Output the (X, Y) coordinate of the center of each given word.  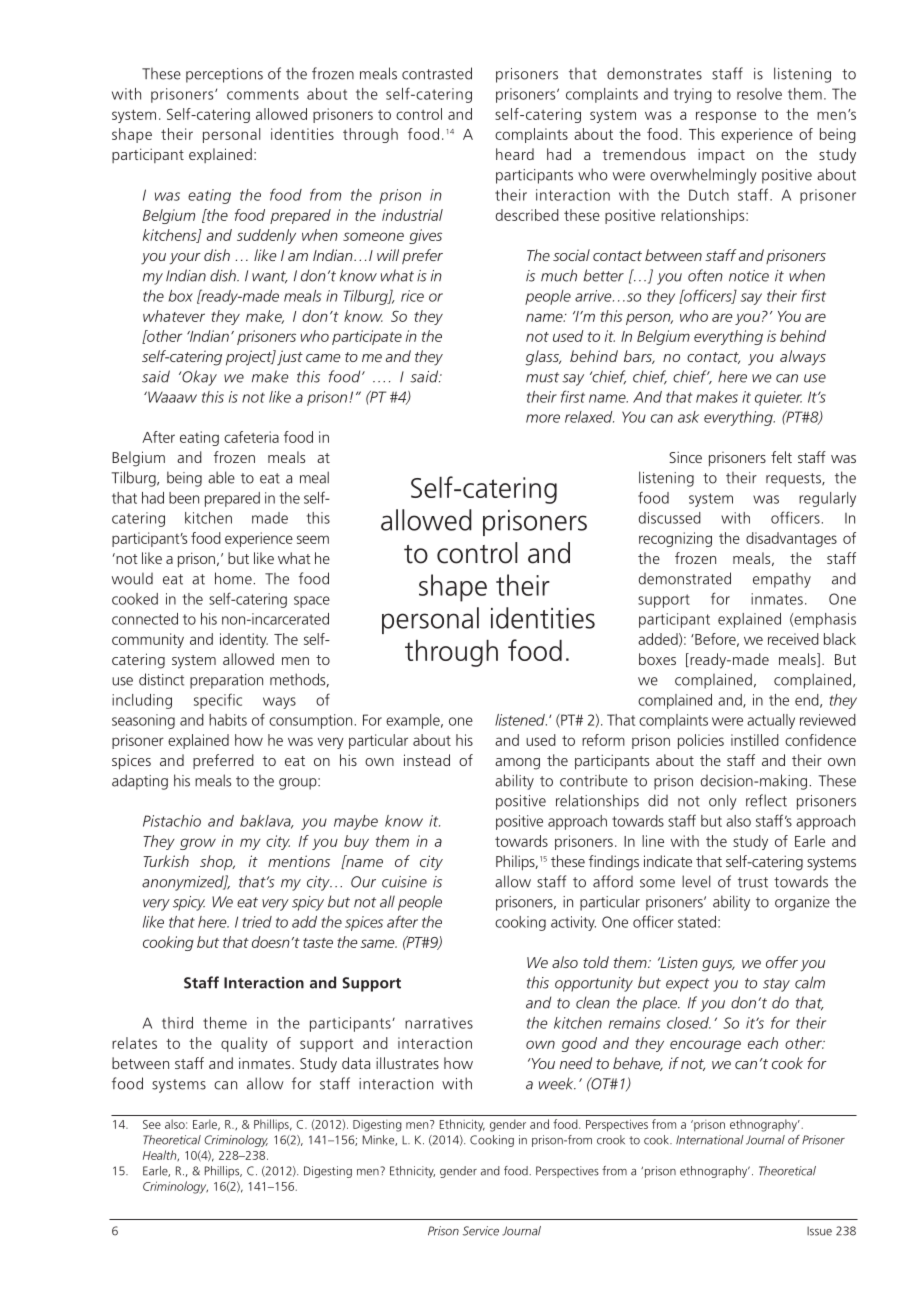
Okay (198, 378)
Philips (516, 863)
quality (244, 1044)
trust (753, 882)
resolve (759, 94)
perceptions (224, 75)
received (793, 639)
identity (244, 640)
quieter (778, 398)
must (542, 377)
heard (515, 154)
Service (481, 1231)
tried (257, 922)
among (517, 764)
